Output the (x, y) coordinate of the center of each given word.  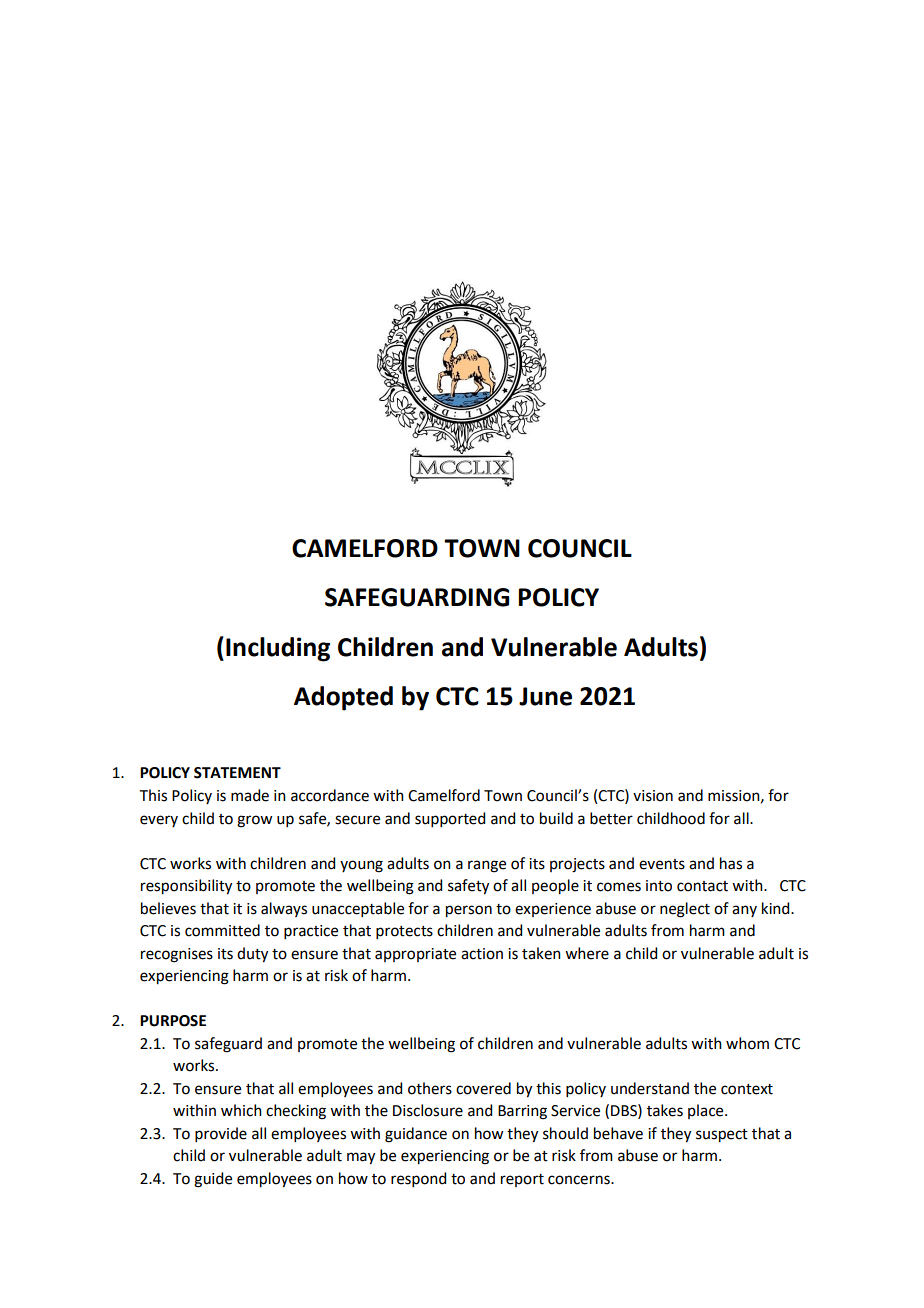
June (545, 696)
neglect (685, 910)
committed (222, 930)
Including (278, 649)
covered (483, 1088)
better (611, 818)
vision (653, 796)
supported (450, 819)
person (469, 911)
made (250, 795)
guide (213, 1180)
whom (747, 1043)
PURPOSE (173, 1021)
